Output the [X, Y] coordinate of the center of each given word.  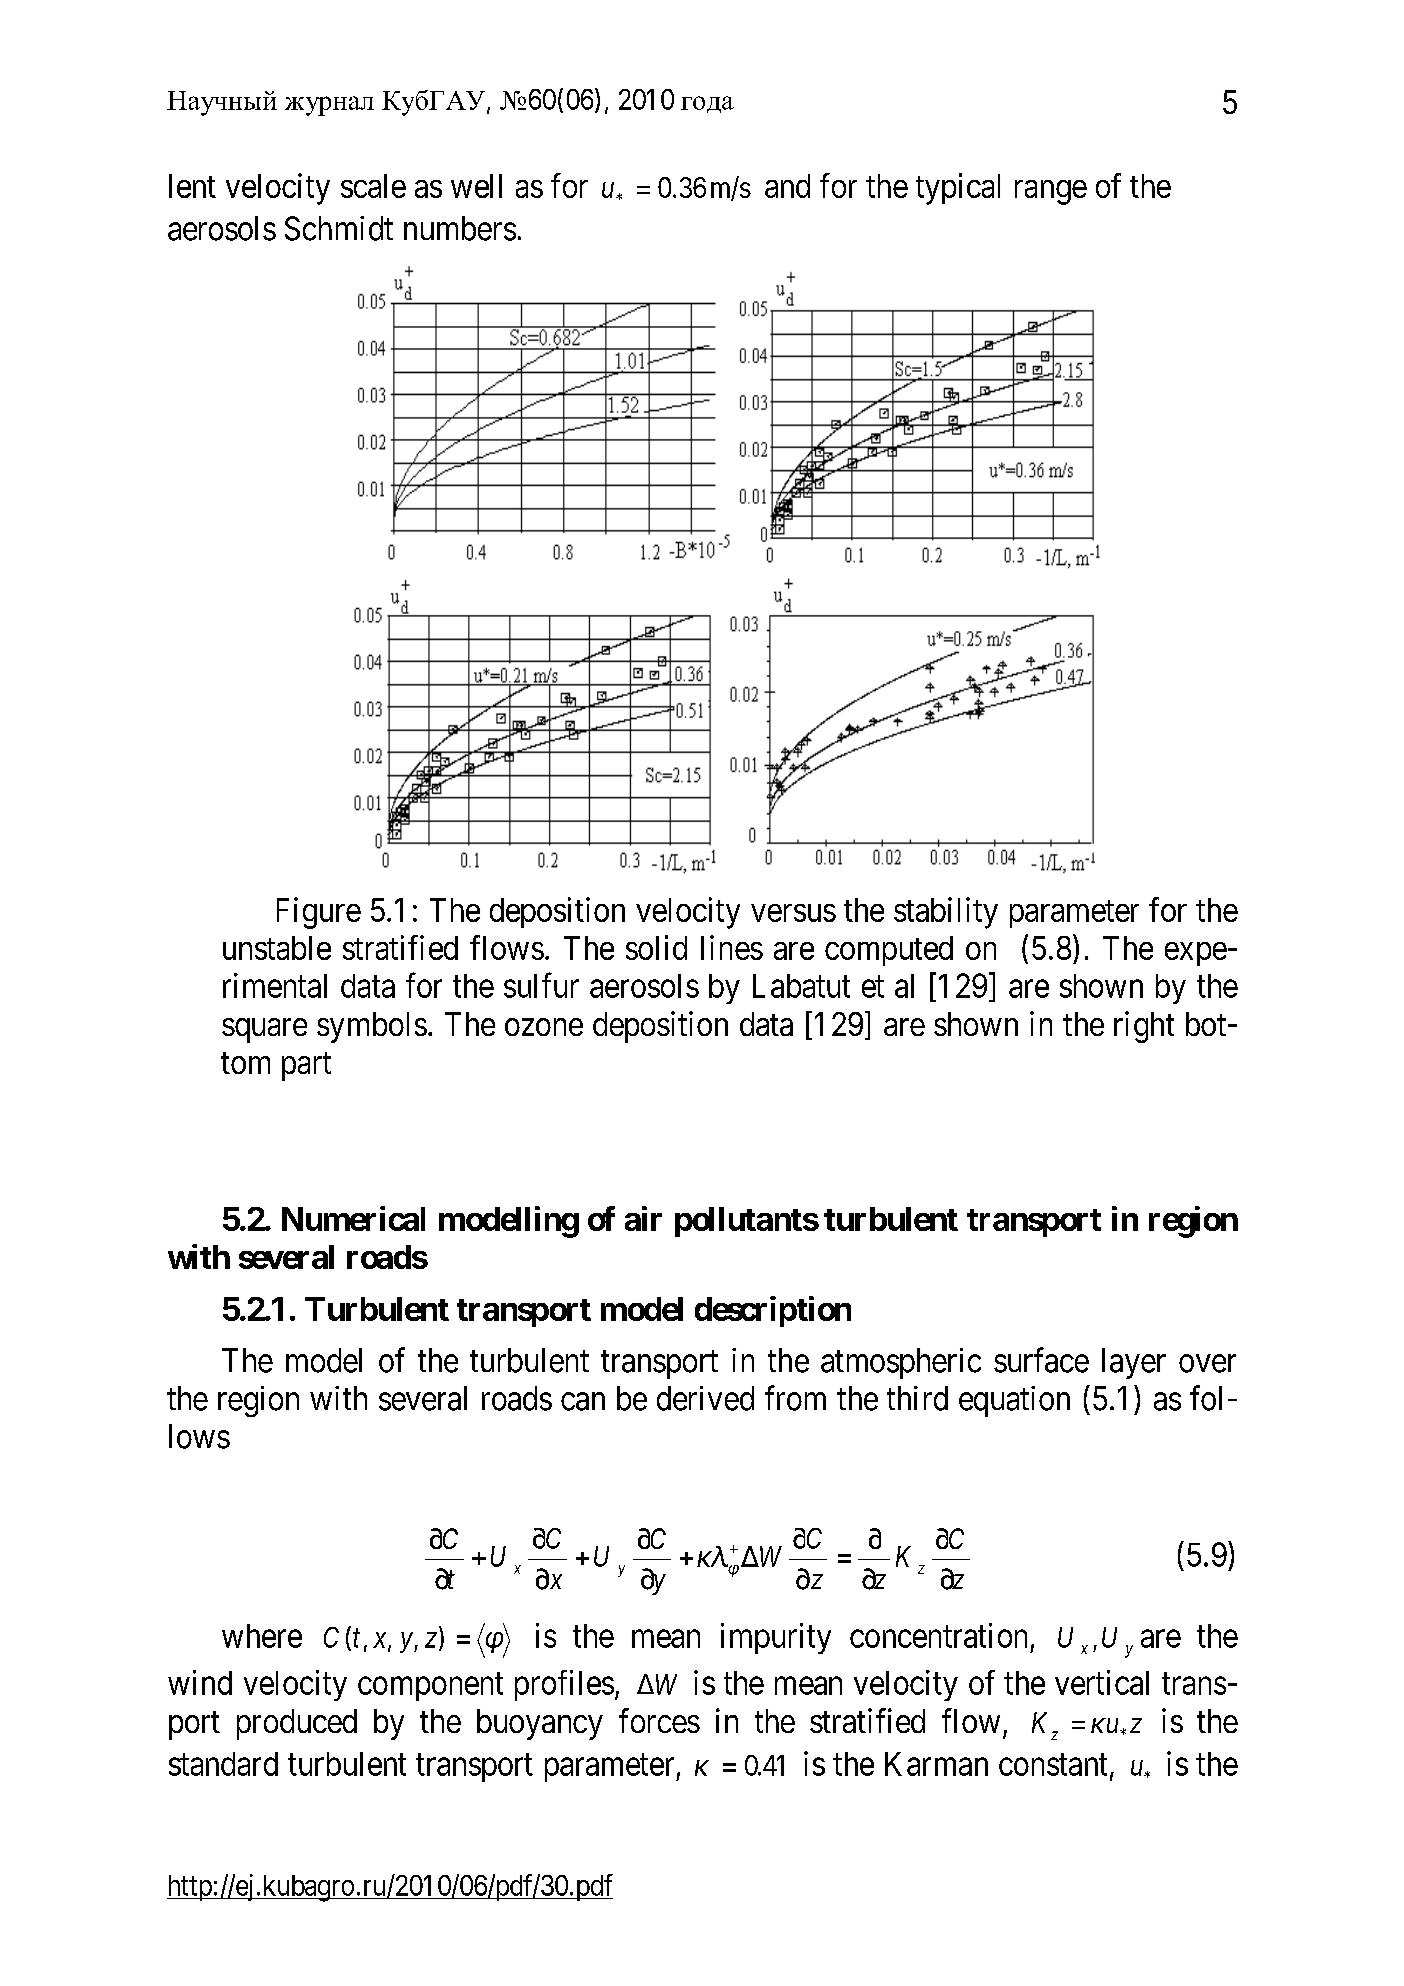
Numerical [353, 1218]
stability [946, 913]
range [1051, 192]
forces [659, 1720]
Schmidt [339, 228]
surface [1041, 1360]
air [643, 1218]
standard [223, 1764]
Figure [319, 913]
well [476, 186]
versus [793, 913]
